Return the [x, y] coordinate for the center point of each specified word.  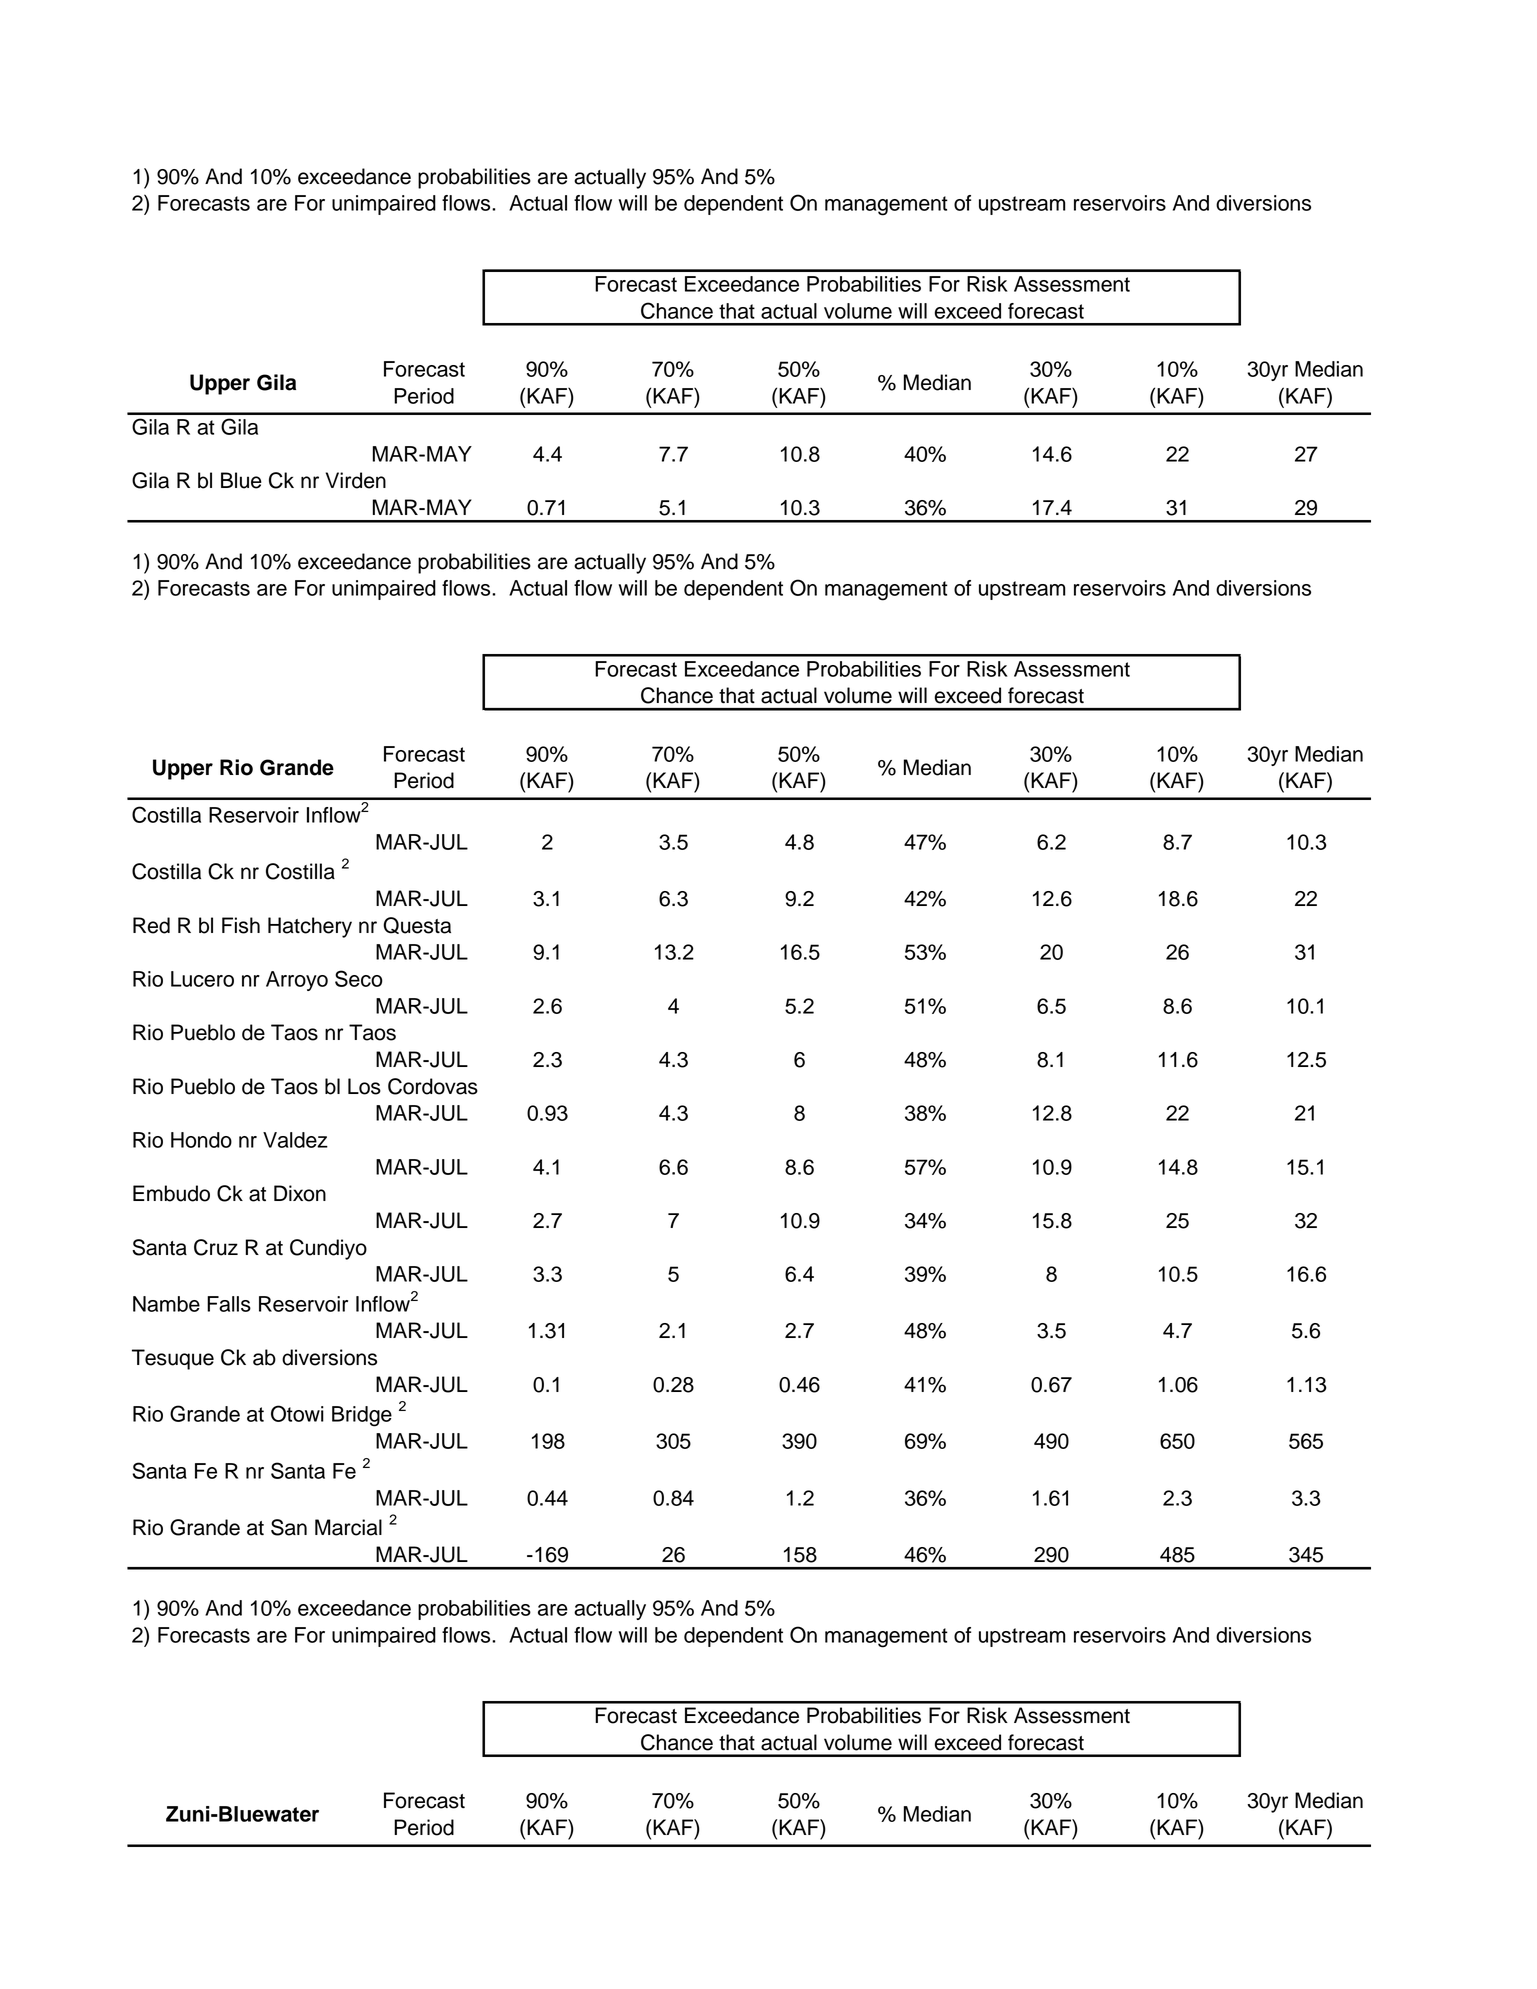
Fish [241, 925]
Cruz [216, 1247]
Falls [229, 1304]
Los [364, 1086]
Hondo [201, 1140]
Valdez [295, 1140]
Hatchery [310, 927]
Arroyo [297, 981]
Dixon [300, 1193]
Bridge [362, 1416]
